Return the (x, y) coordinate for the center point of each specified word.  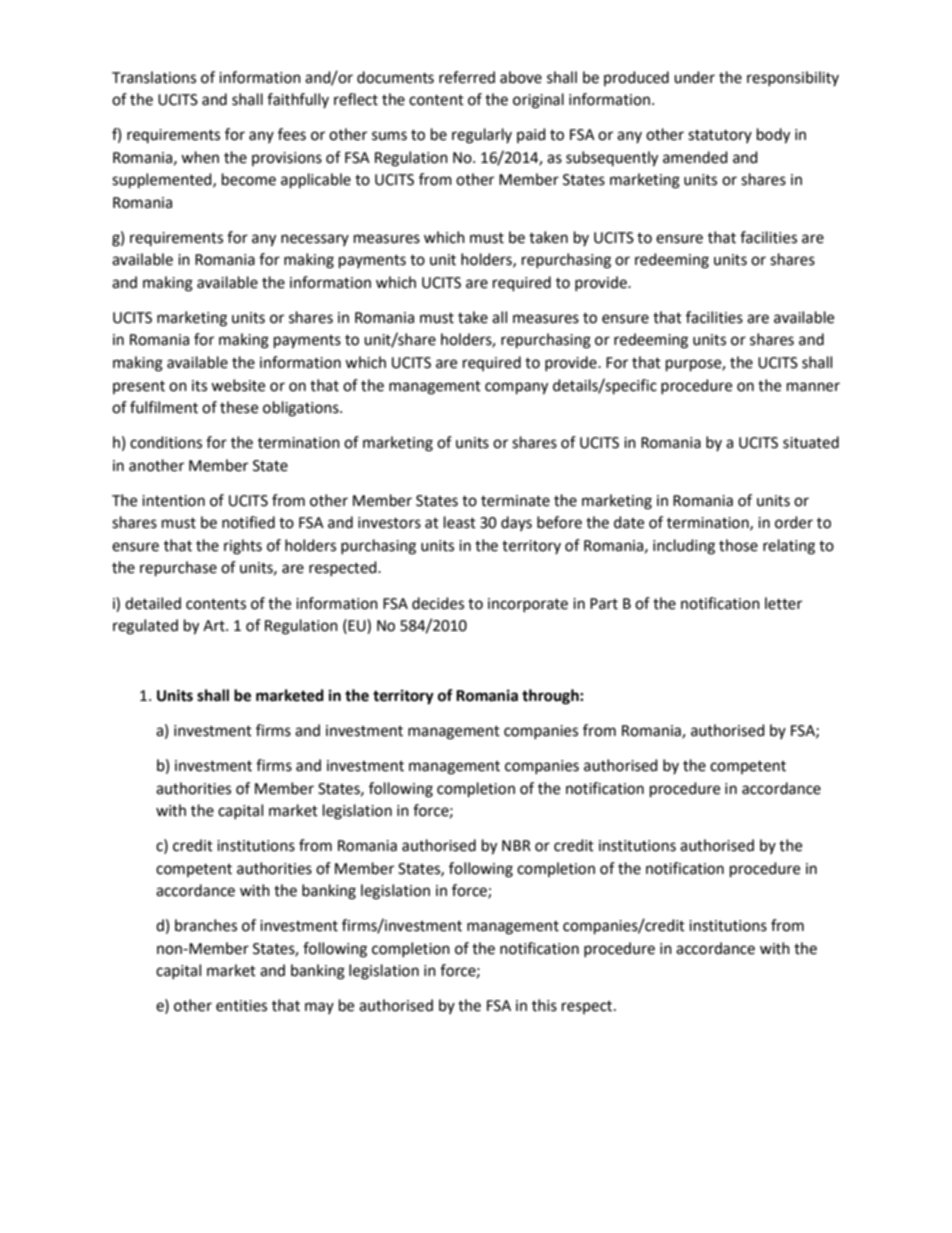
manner (813, 387)
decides (438, 603)
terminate (515, 501)
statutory (720, 136)
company (516, 388)
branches (206, 925)
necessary (315, 240)
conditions (166, 442)
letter (783, 603)
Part (604, 604)
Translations (154, 77)
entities (241, 1006)
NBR (516, 845)
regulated (145, 627)
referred (467, 77)
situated (811, 442)
